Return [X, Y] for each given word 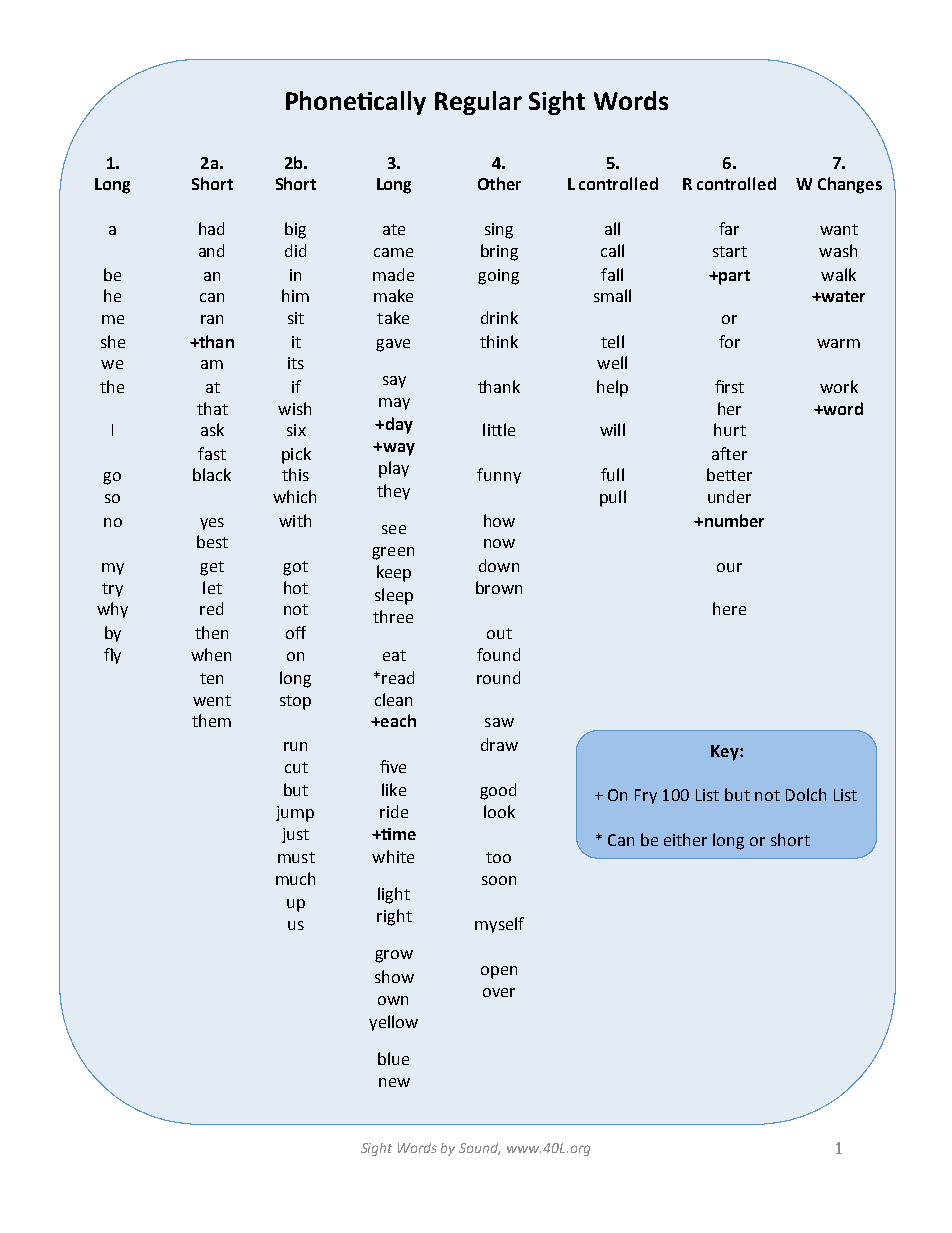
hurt [730, 429]
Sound [479, 1149]
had [211, 228]
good [498, 791]
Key [726, 753]
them [211, 720]
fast [212, 453]
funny [499, 476]
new [394, 1082]
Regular [478, 103]
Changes [850, 185]
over [499, 992]
